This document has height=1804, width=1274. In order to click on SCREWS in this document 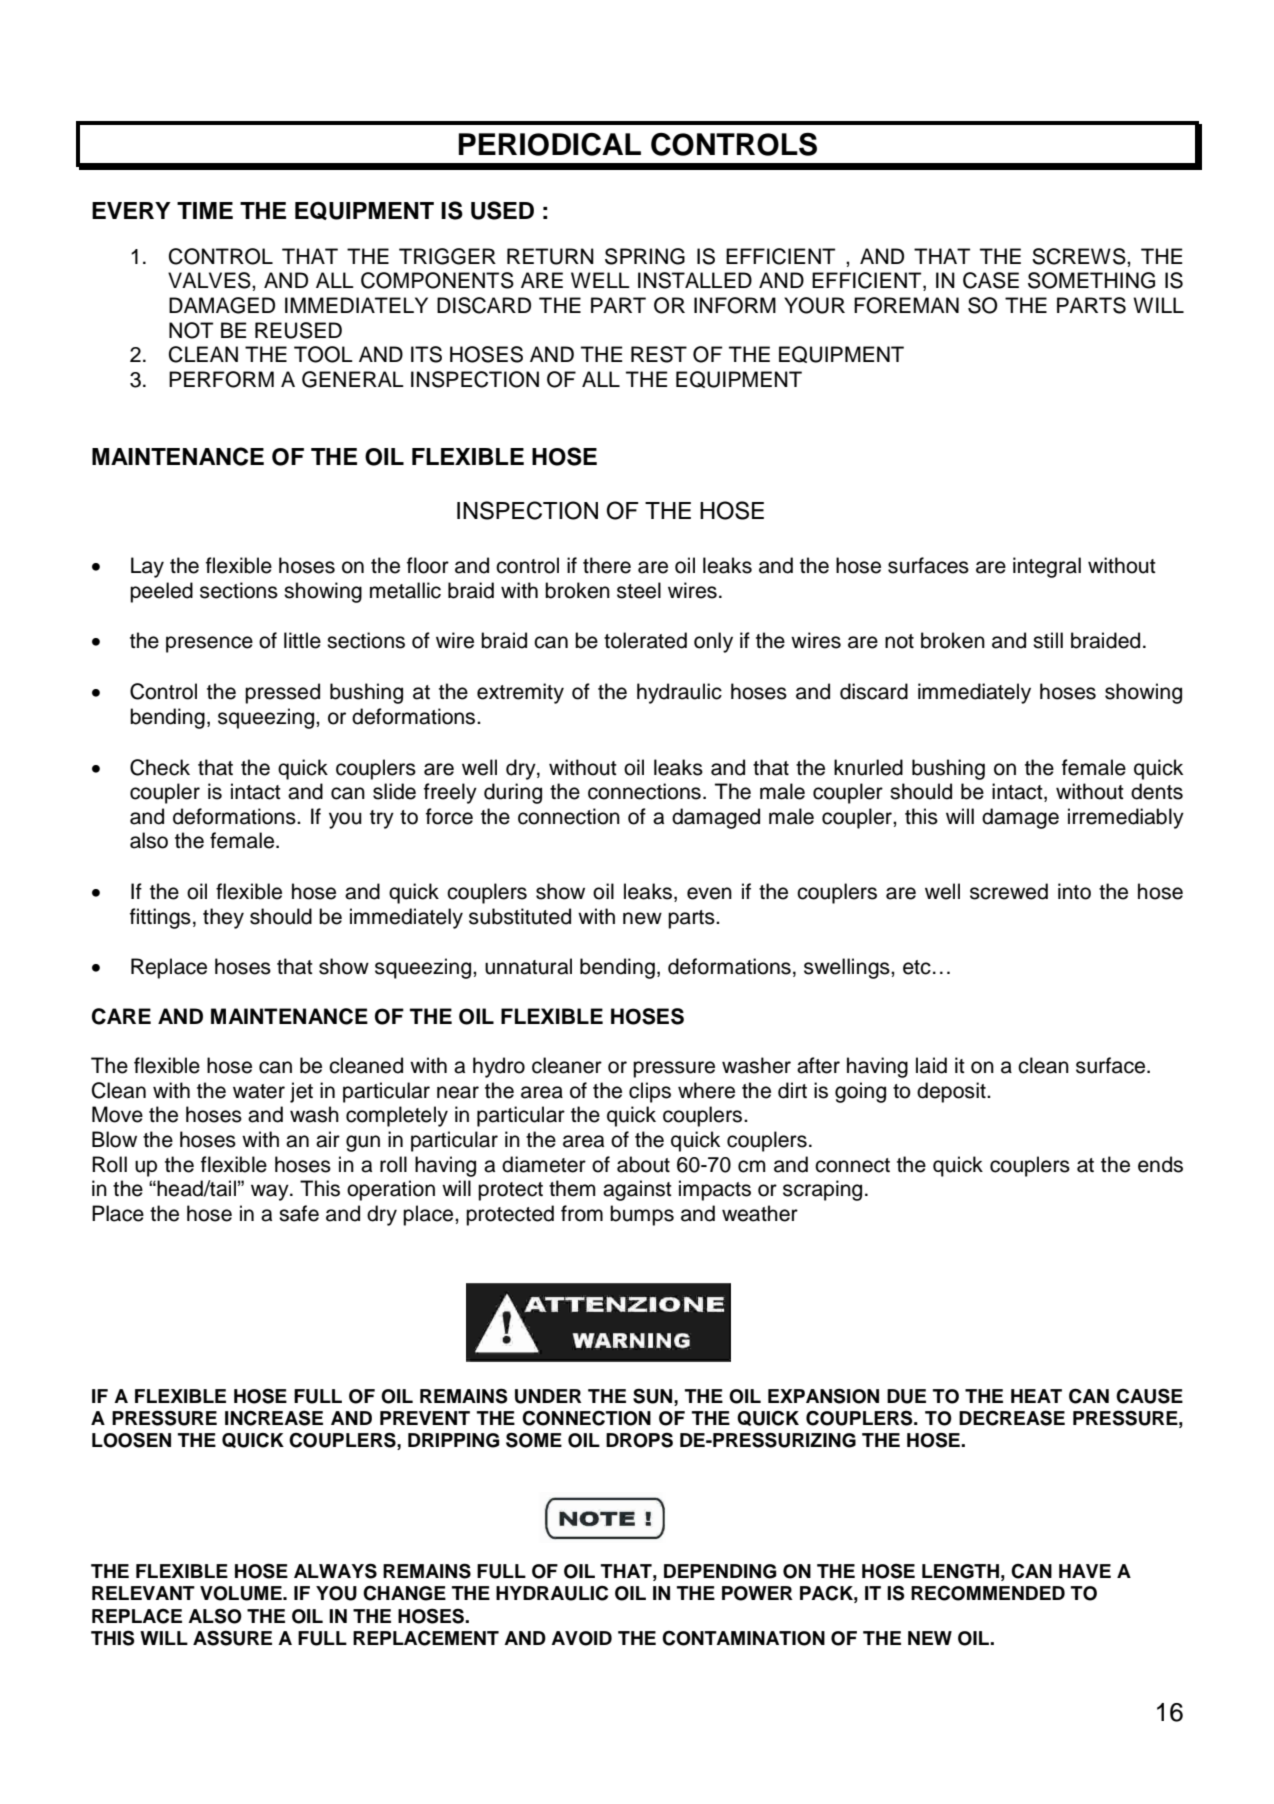, I will do `click(1080, 256)`.
